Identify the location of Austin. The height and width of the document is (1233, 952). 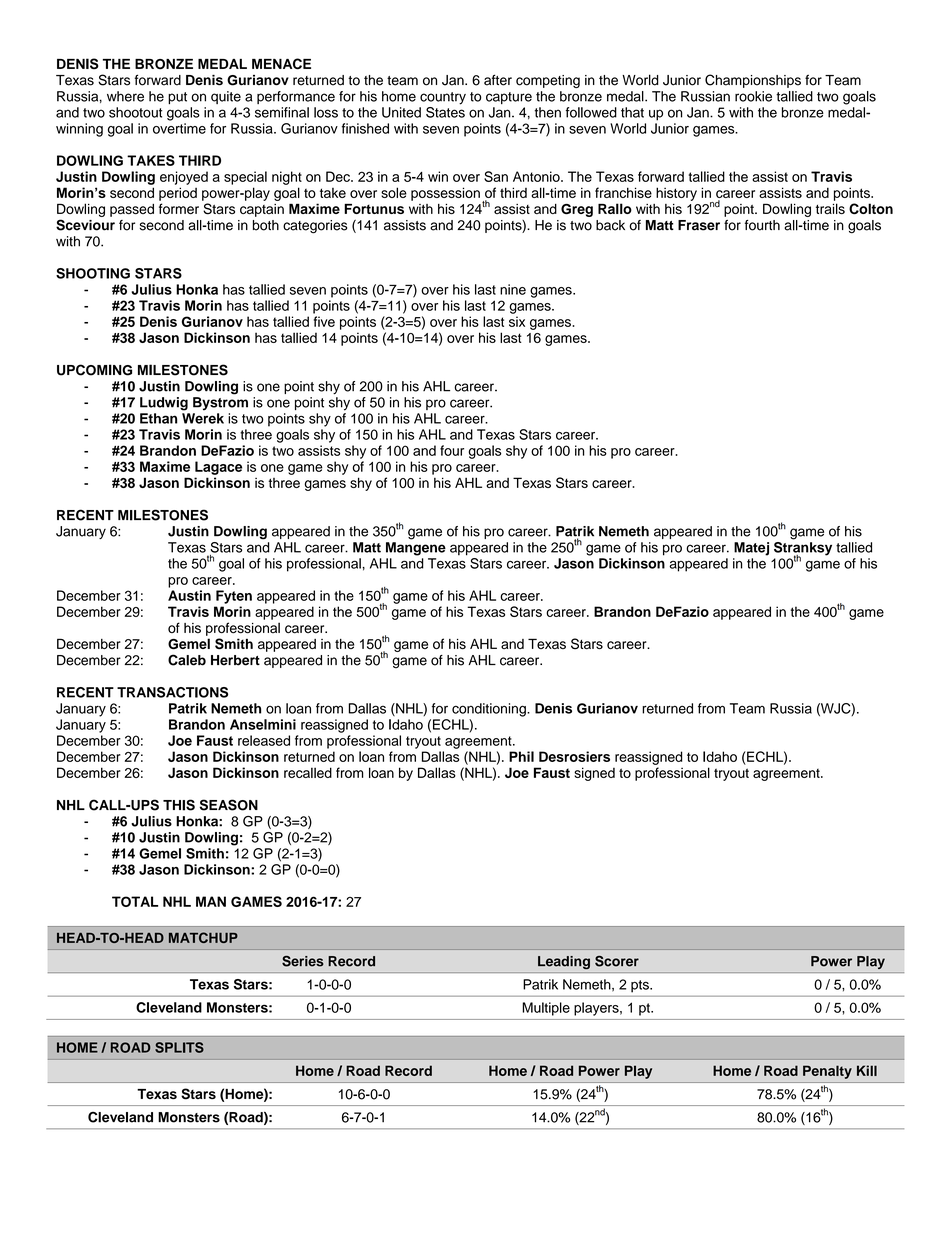
(189, 595).
